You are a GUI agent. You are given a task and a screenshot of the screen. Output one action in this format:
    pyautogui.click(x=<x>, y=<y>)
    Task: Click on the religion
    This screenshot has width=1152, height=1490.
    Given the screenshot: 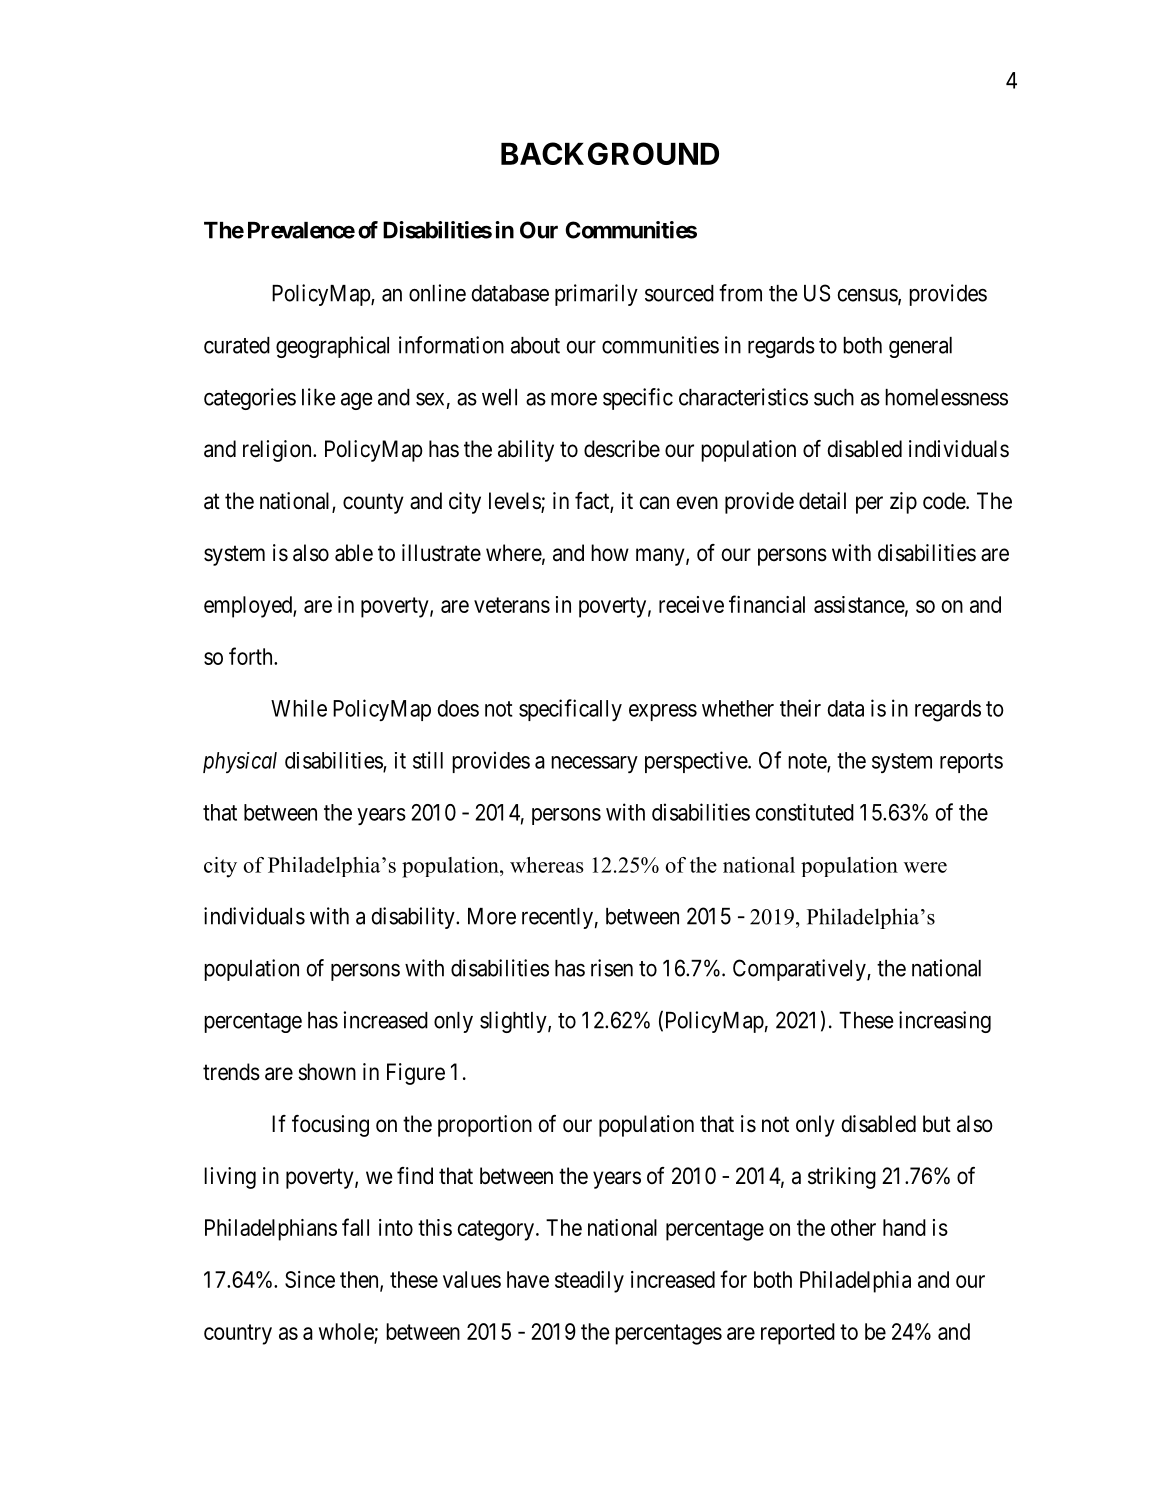 What is the action you would take?
    pyautogui.click(x=278, y=451)
